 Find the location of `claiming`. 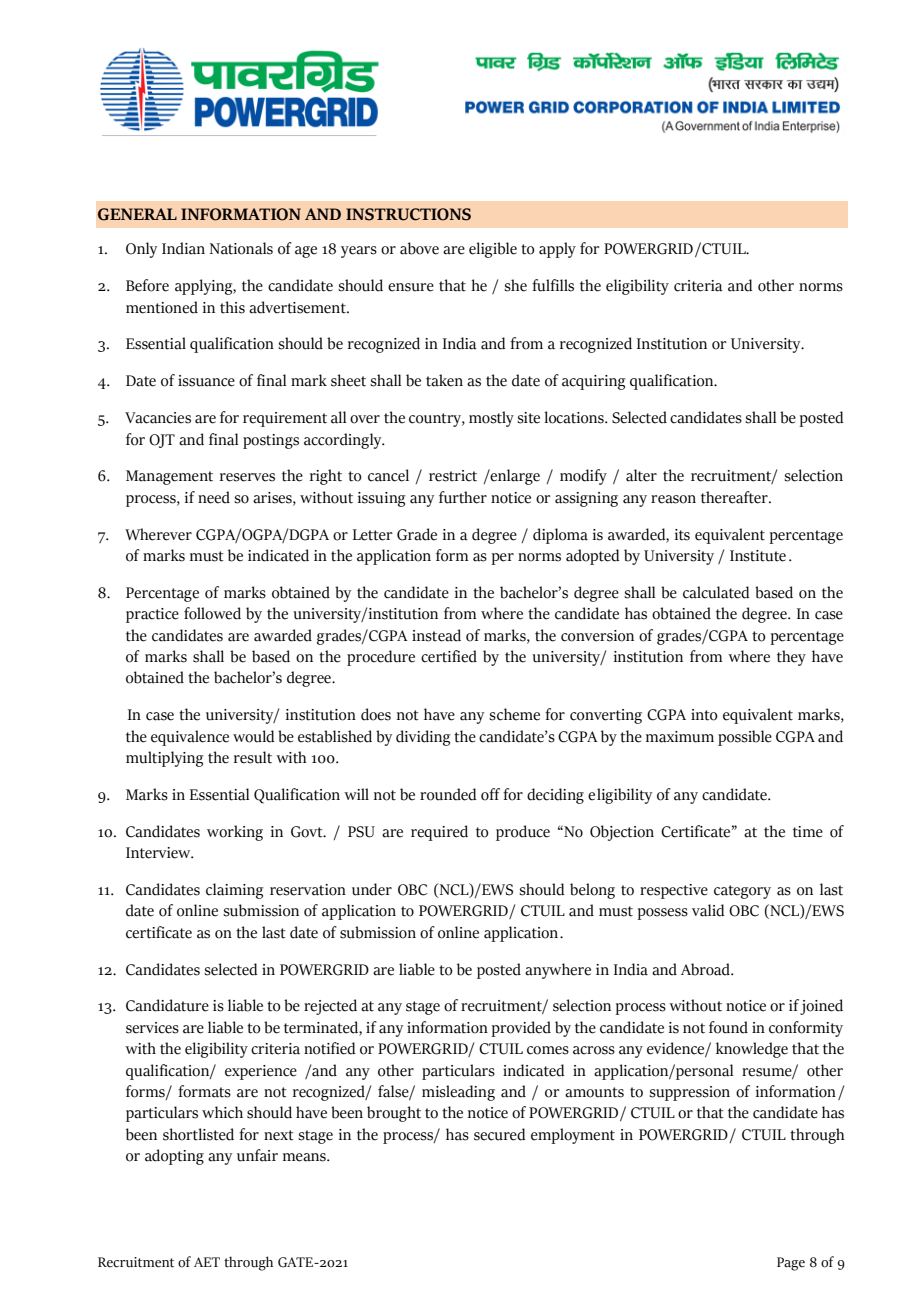

claiming is located at coordinates (234, 891).
